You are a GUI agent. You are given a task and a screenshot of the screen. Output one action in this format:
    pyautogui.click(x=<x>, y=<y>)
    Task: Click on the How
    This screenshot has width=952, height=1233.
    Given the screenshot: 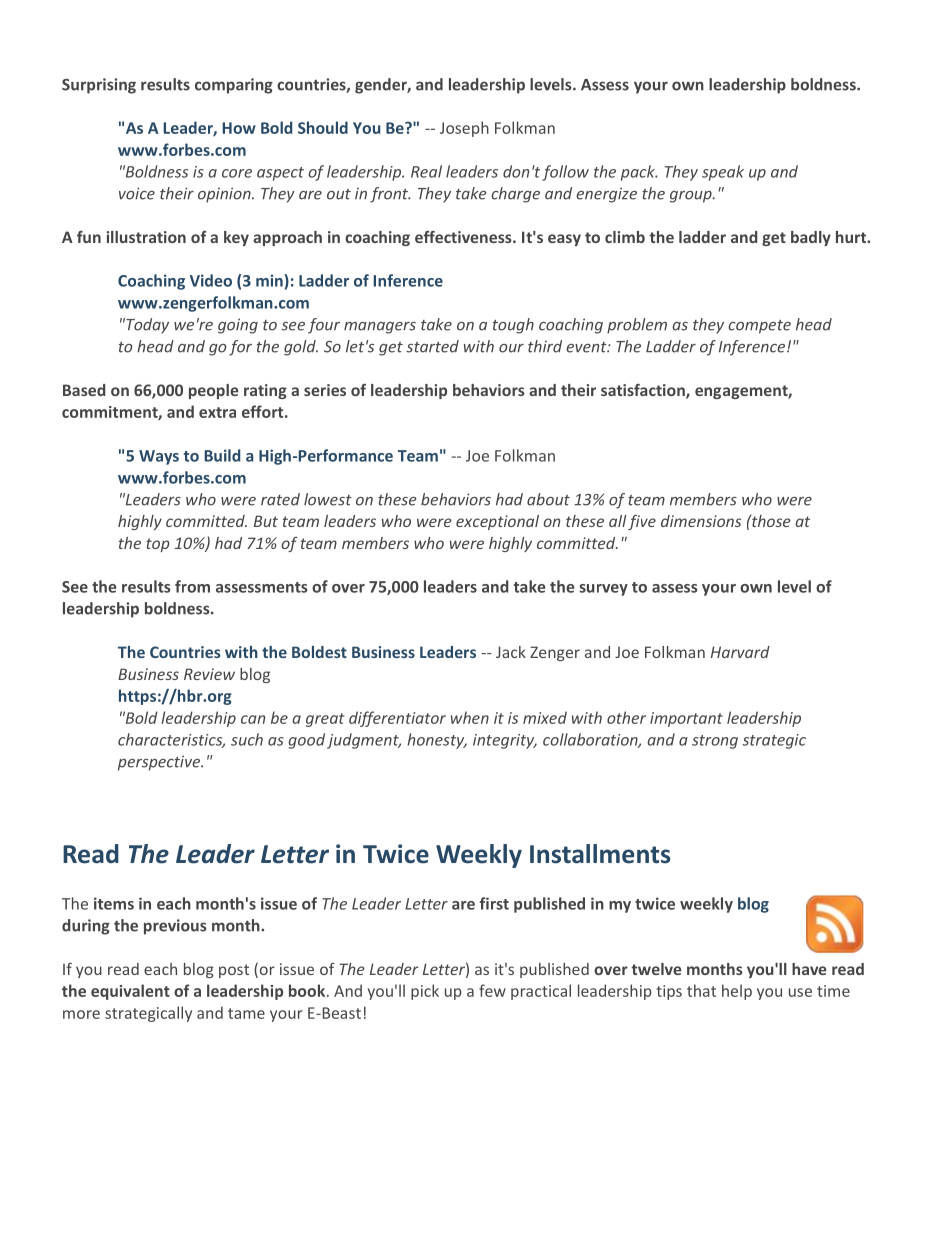 What is the action you would take?
    pyautogui.click(x=239, y=128)
